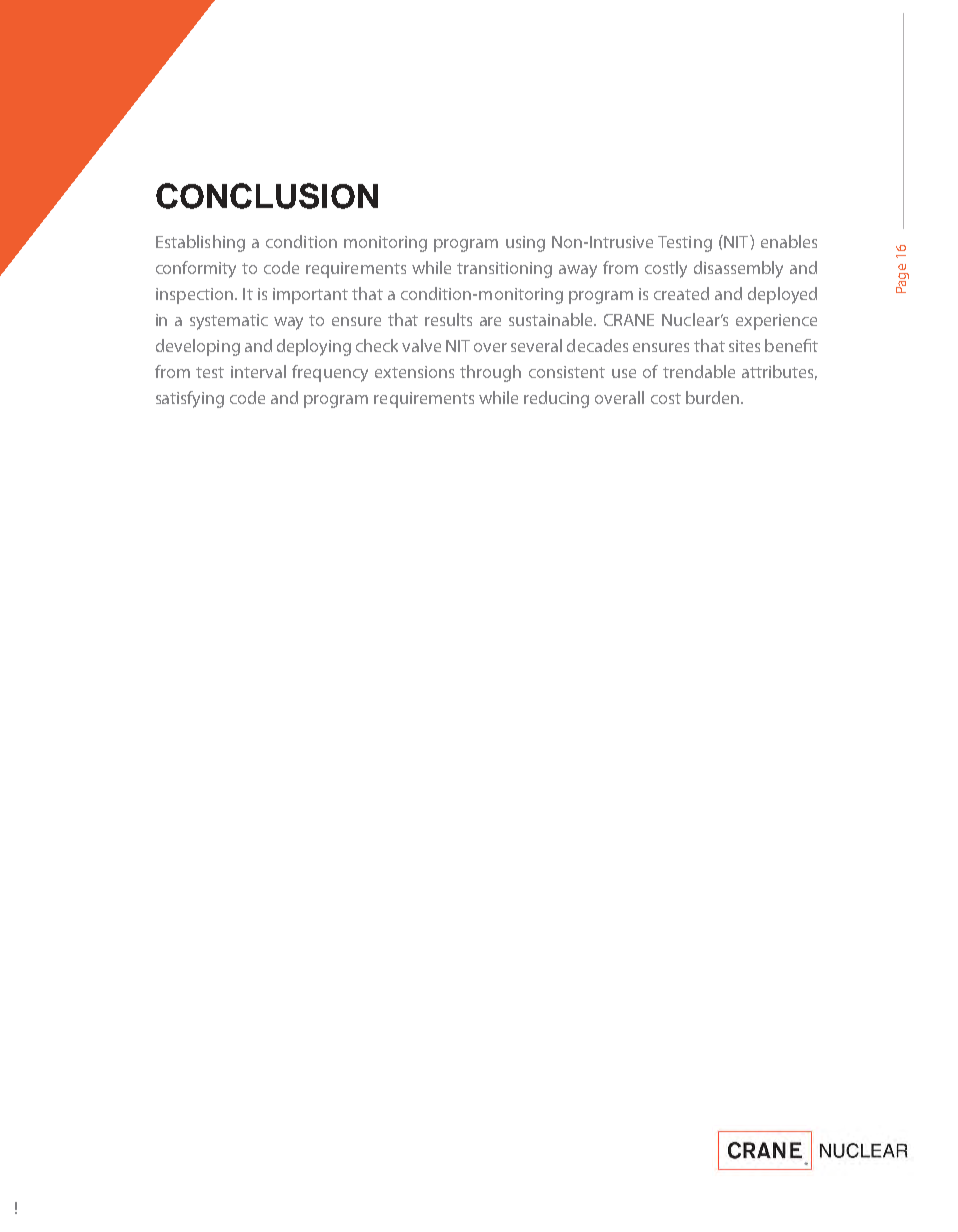 This image has height=1232, width=958. Describe the element at coordinates (267, 196) in the image. I see `CONCLUSION` at that location.
